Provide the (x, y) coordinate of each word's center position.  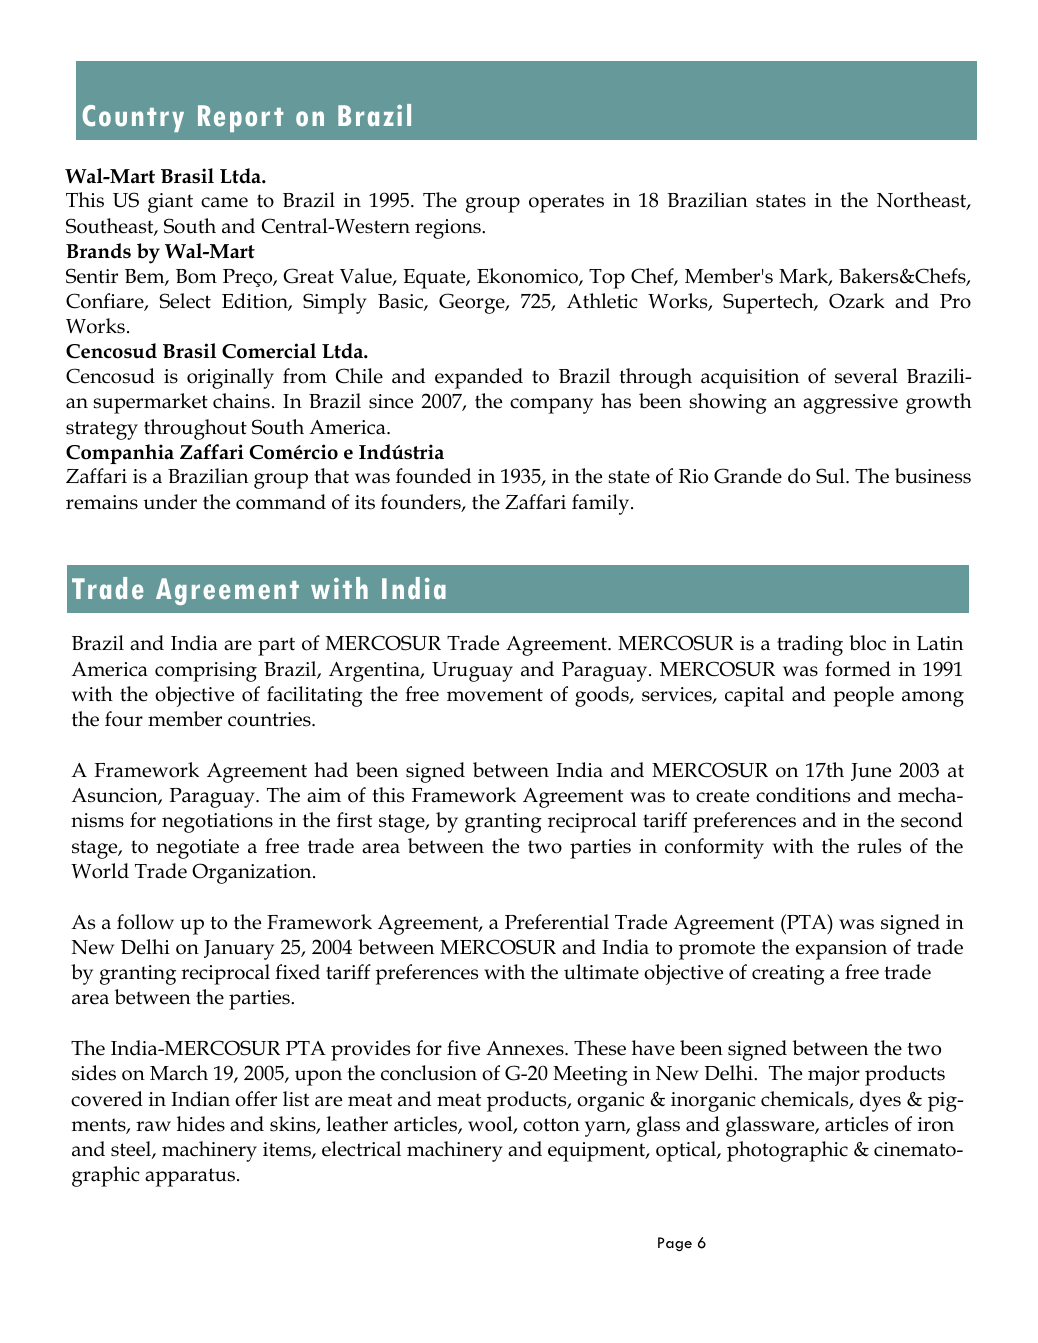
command (281, 502)
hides (201, 1124)
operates (566, 203)
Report (240, 118)
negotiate (197, 849)
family (602, 504)
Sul (831, 476)
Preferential (557, 922)
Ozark (857, 301)
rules (879, 846)
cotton (551, 1125)
